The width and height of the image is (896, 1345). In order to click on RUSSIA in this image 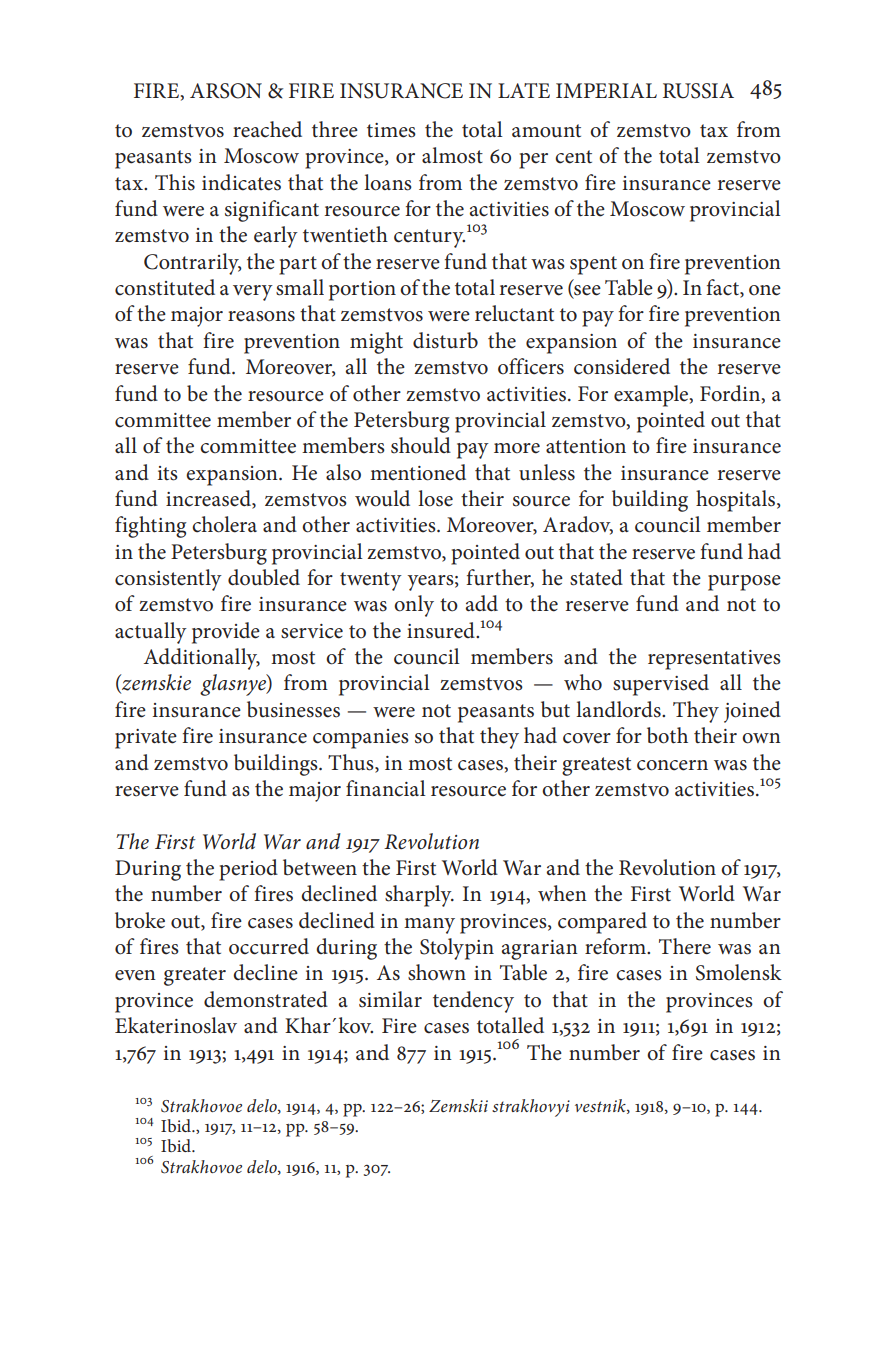, I will do `click(698, 91)`.
